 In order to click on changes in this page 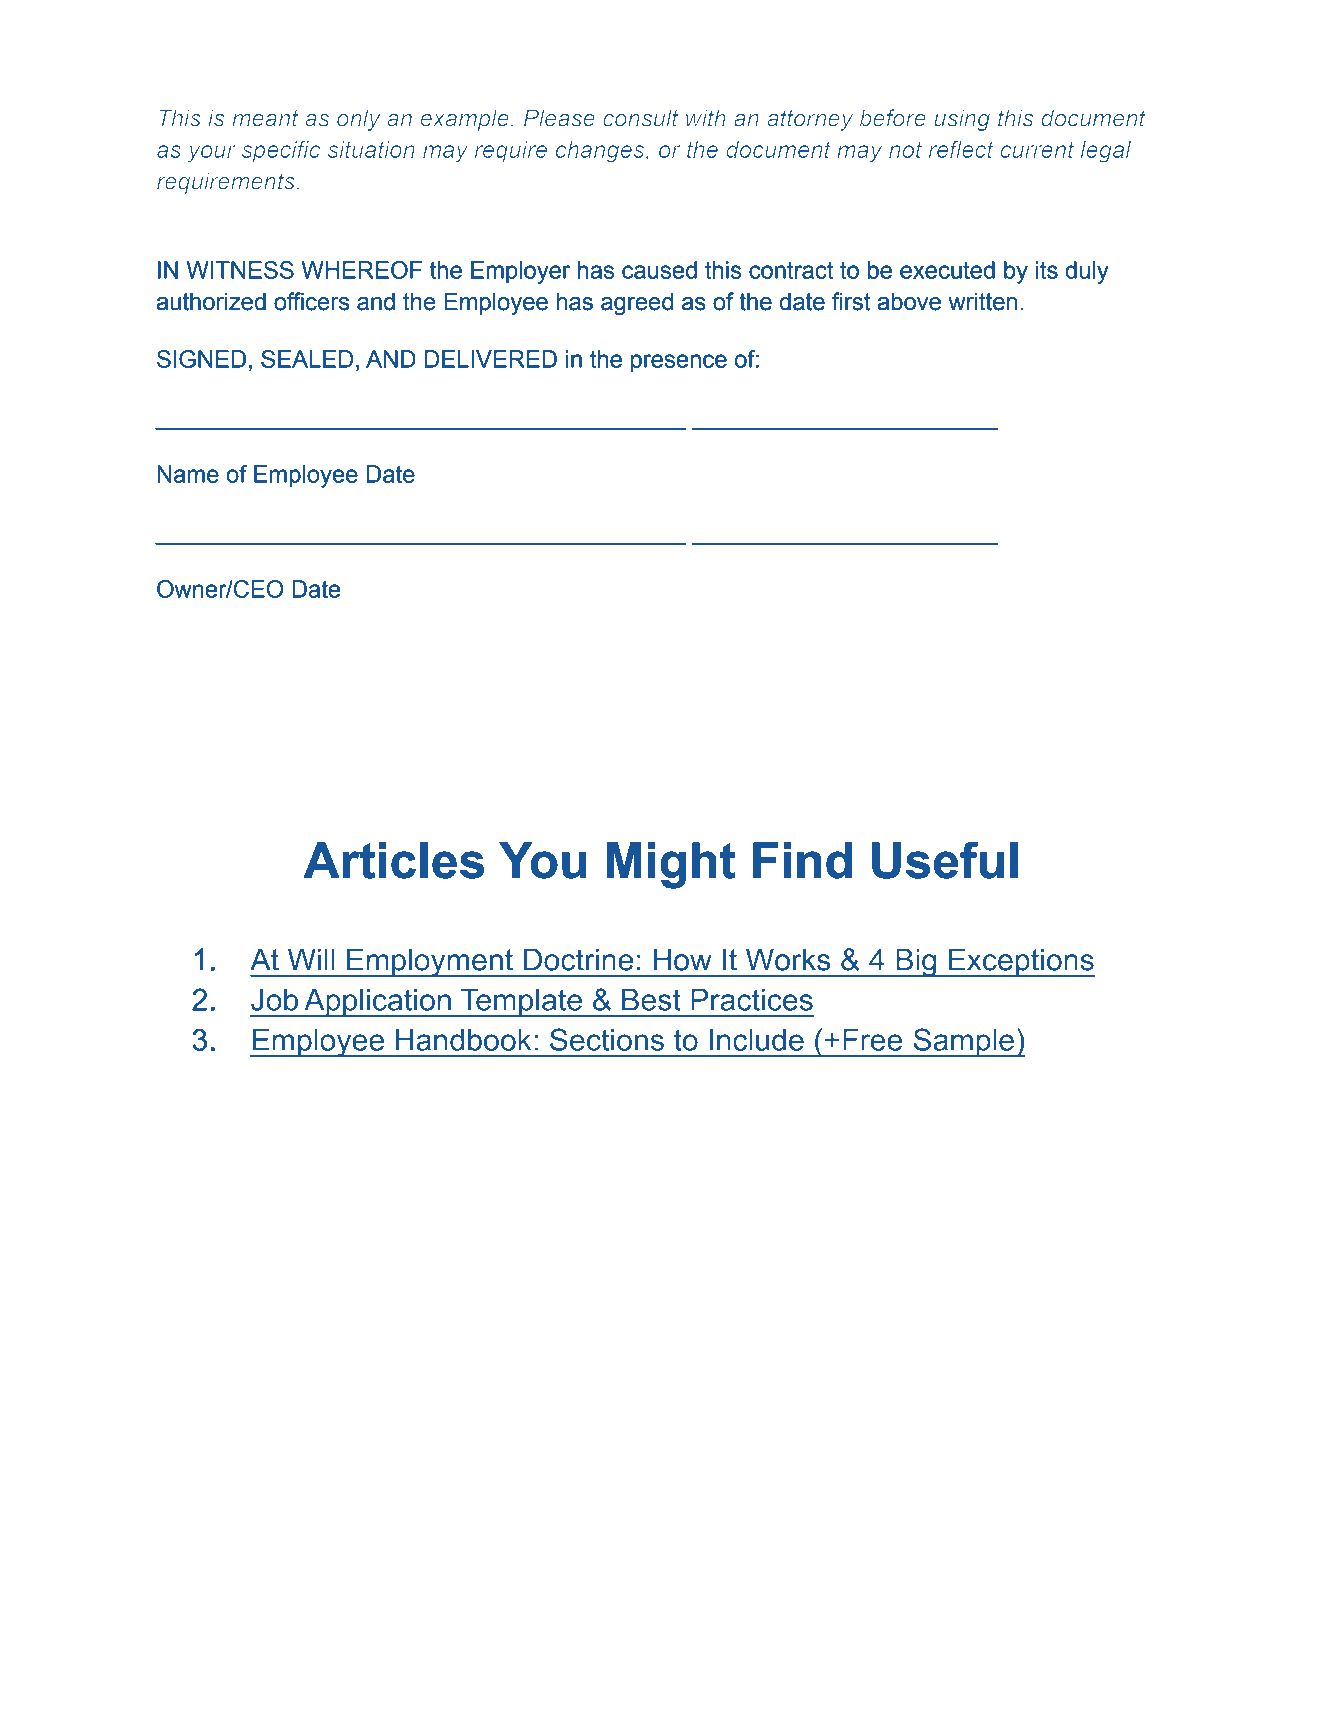, I will do `click(601, 152)`.
